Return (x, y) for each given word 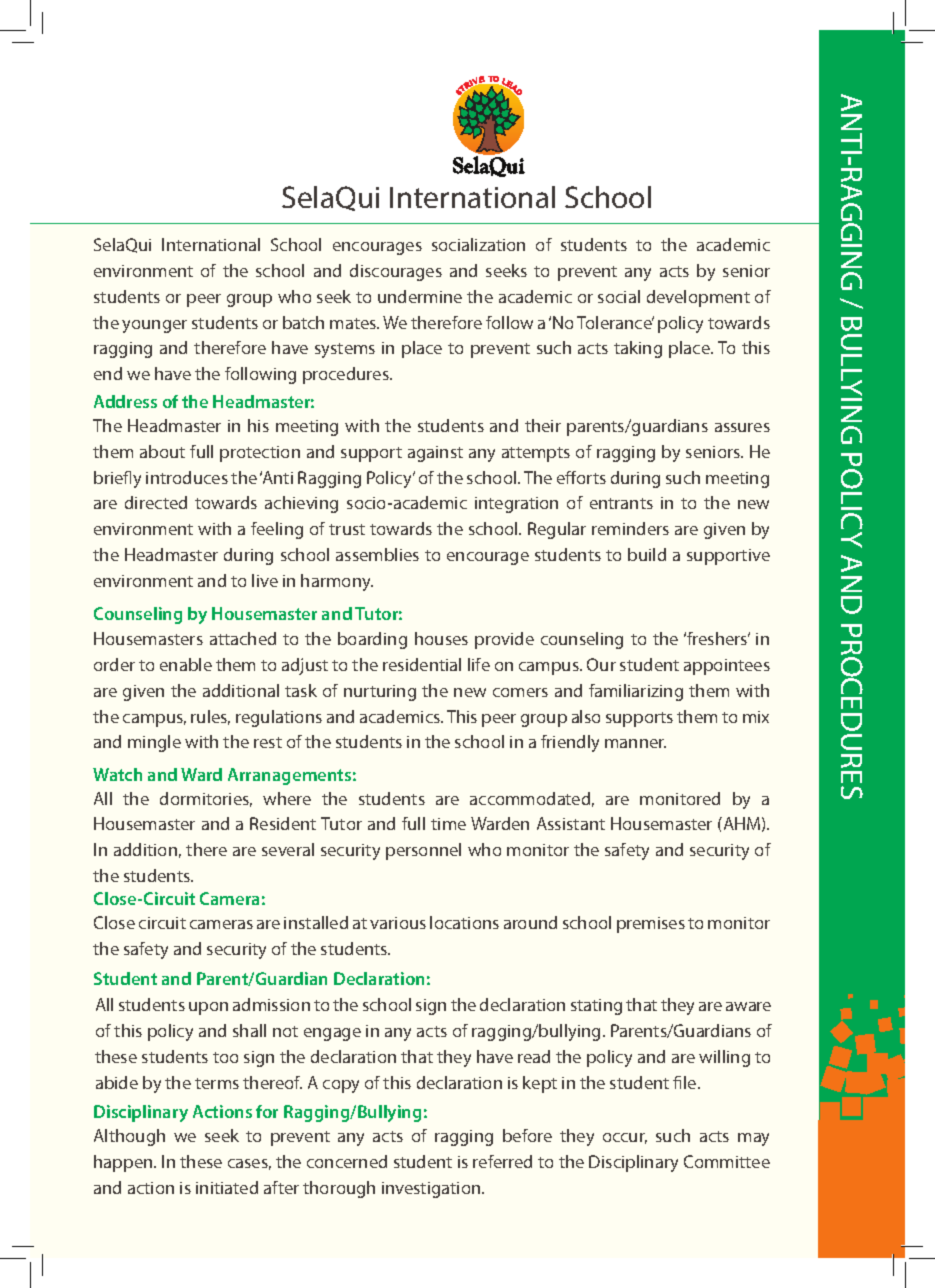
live (265, 580)
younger (154, 326)
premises (651, 925)
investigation (432, 1190)
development (698, 298)
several (288, 849)
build (647, 554)
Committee (727, 1161)
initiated (227, 1187)
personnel (423, 851)
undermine (420, 296)
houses (441, 638)
